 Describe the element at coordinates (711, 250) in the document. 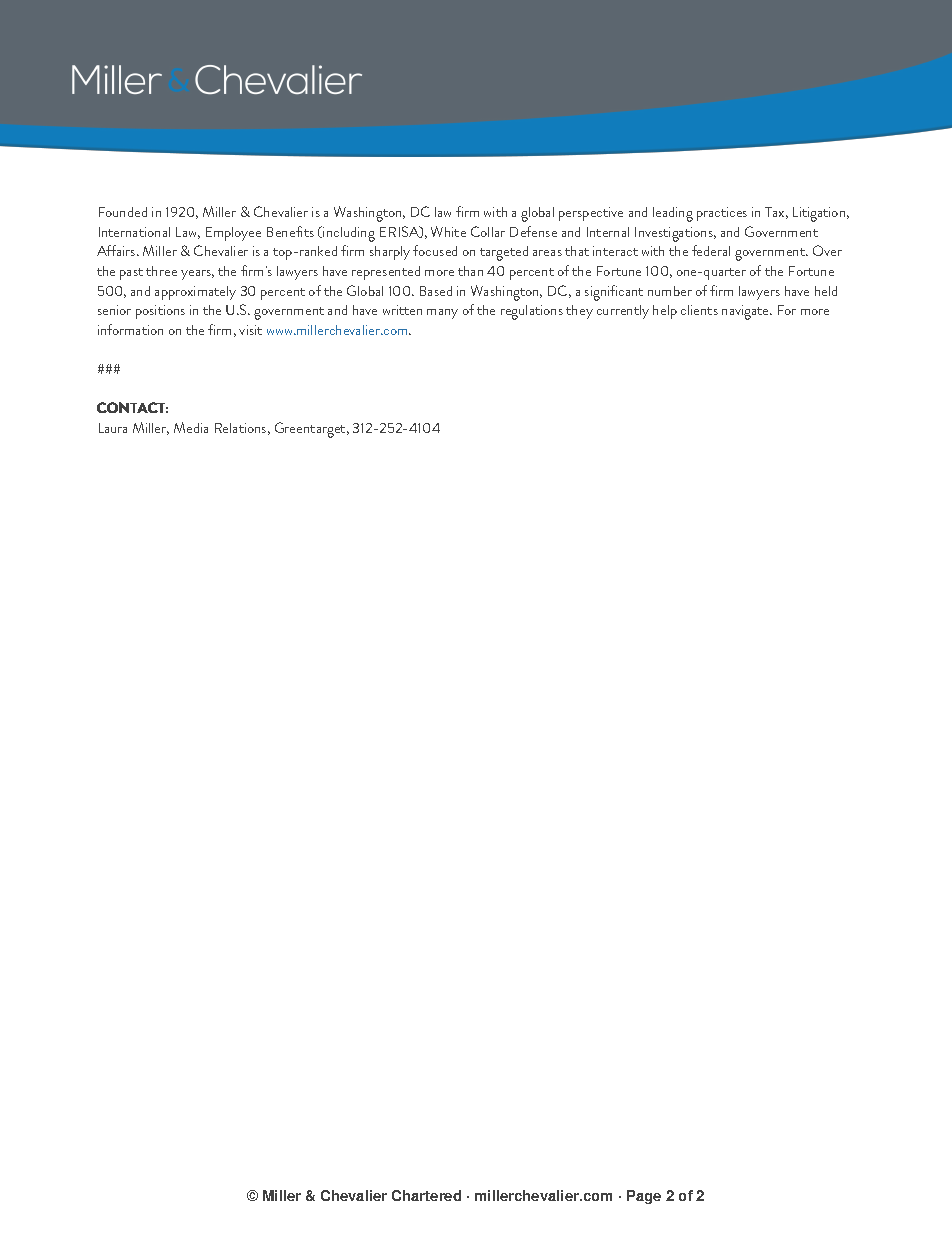

I see `federal` at that location.
